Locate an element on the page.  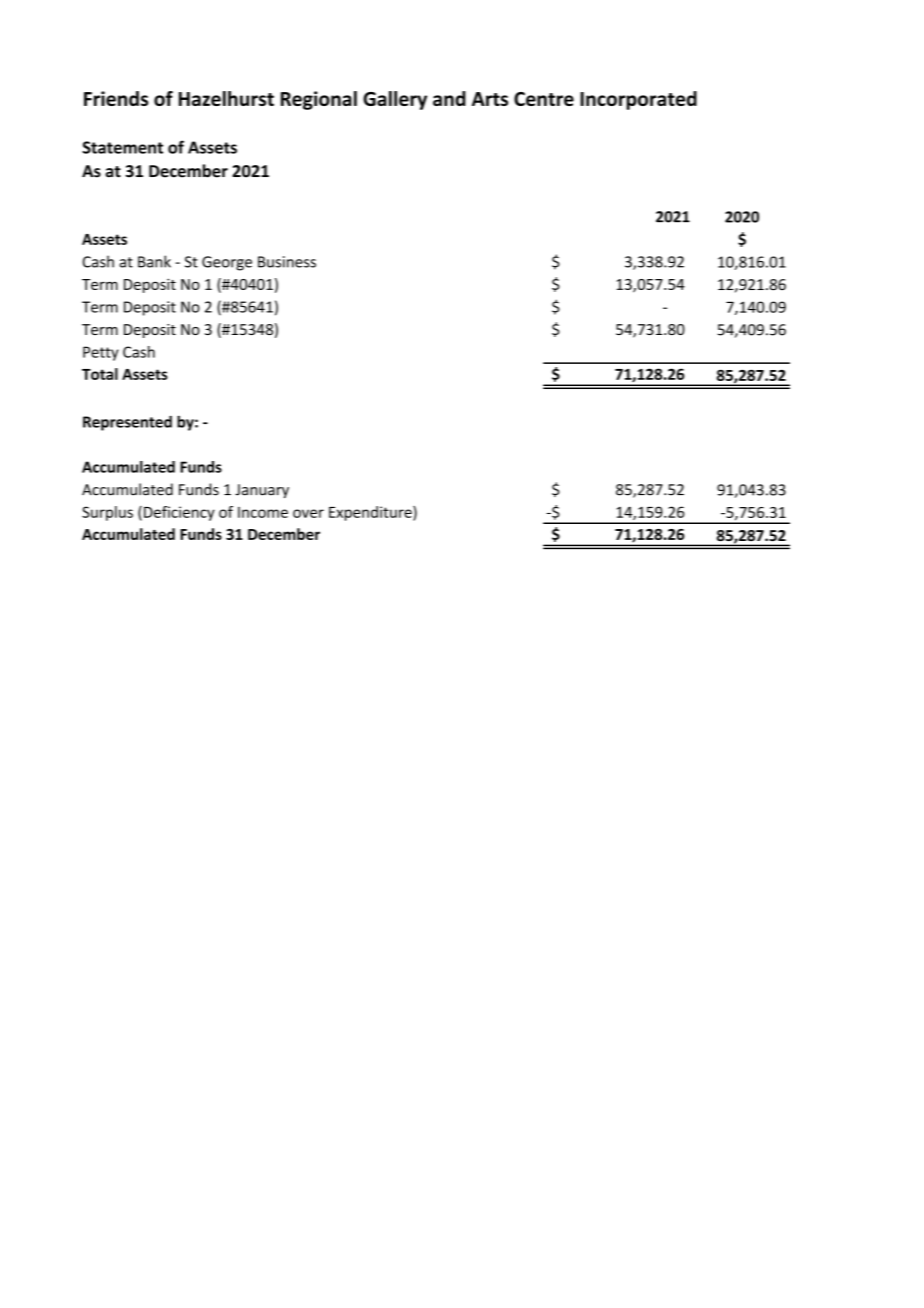
January is located at coordinates (262, 491).
